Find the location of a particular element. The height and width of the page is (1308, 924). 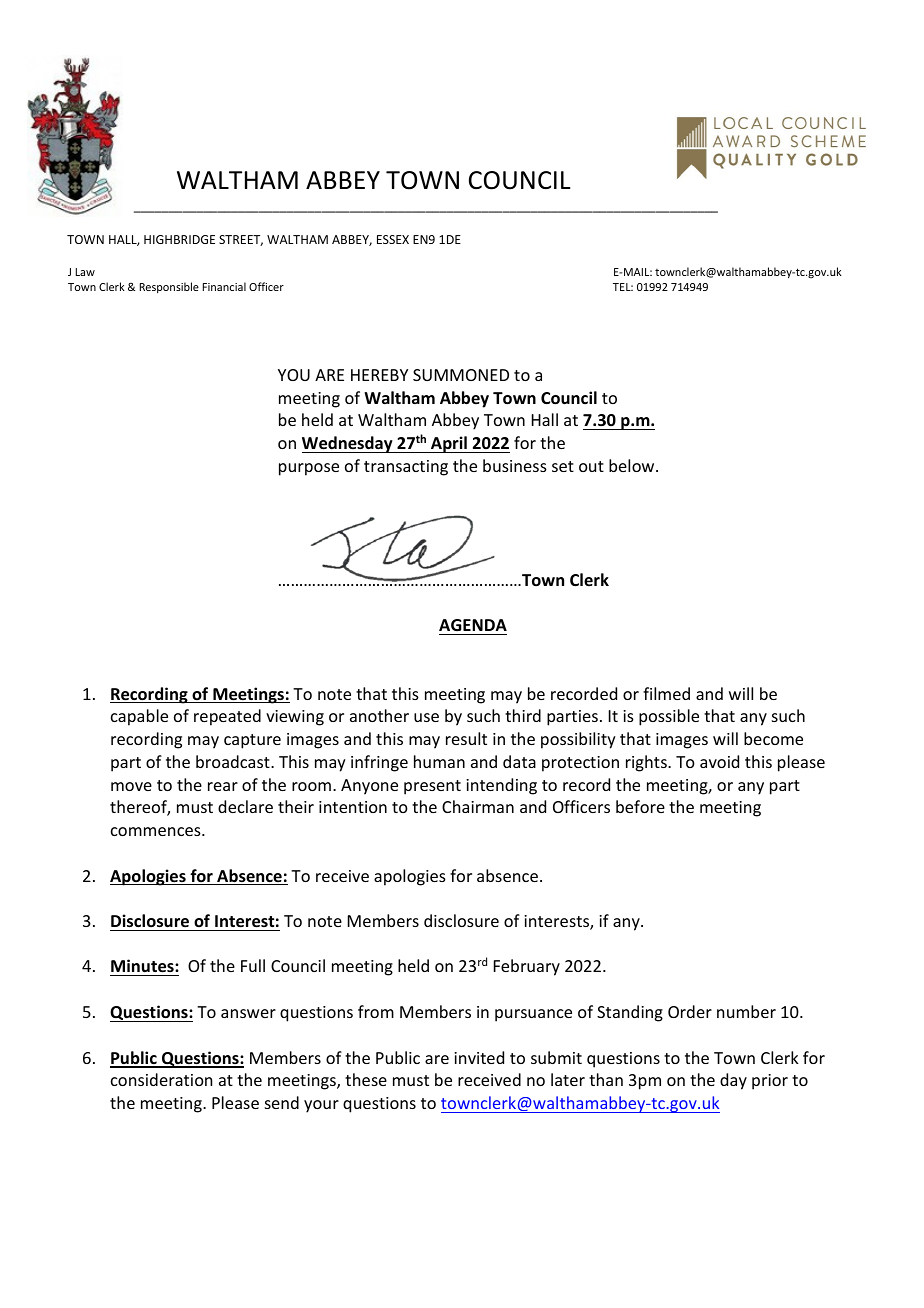

Responsible is located at coordinates (169, 287).
